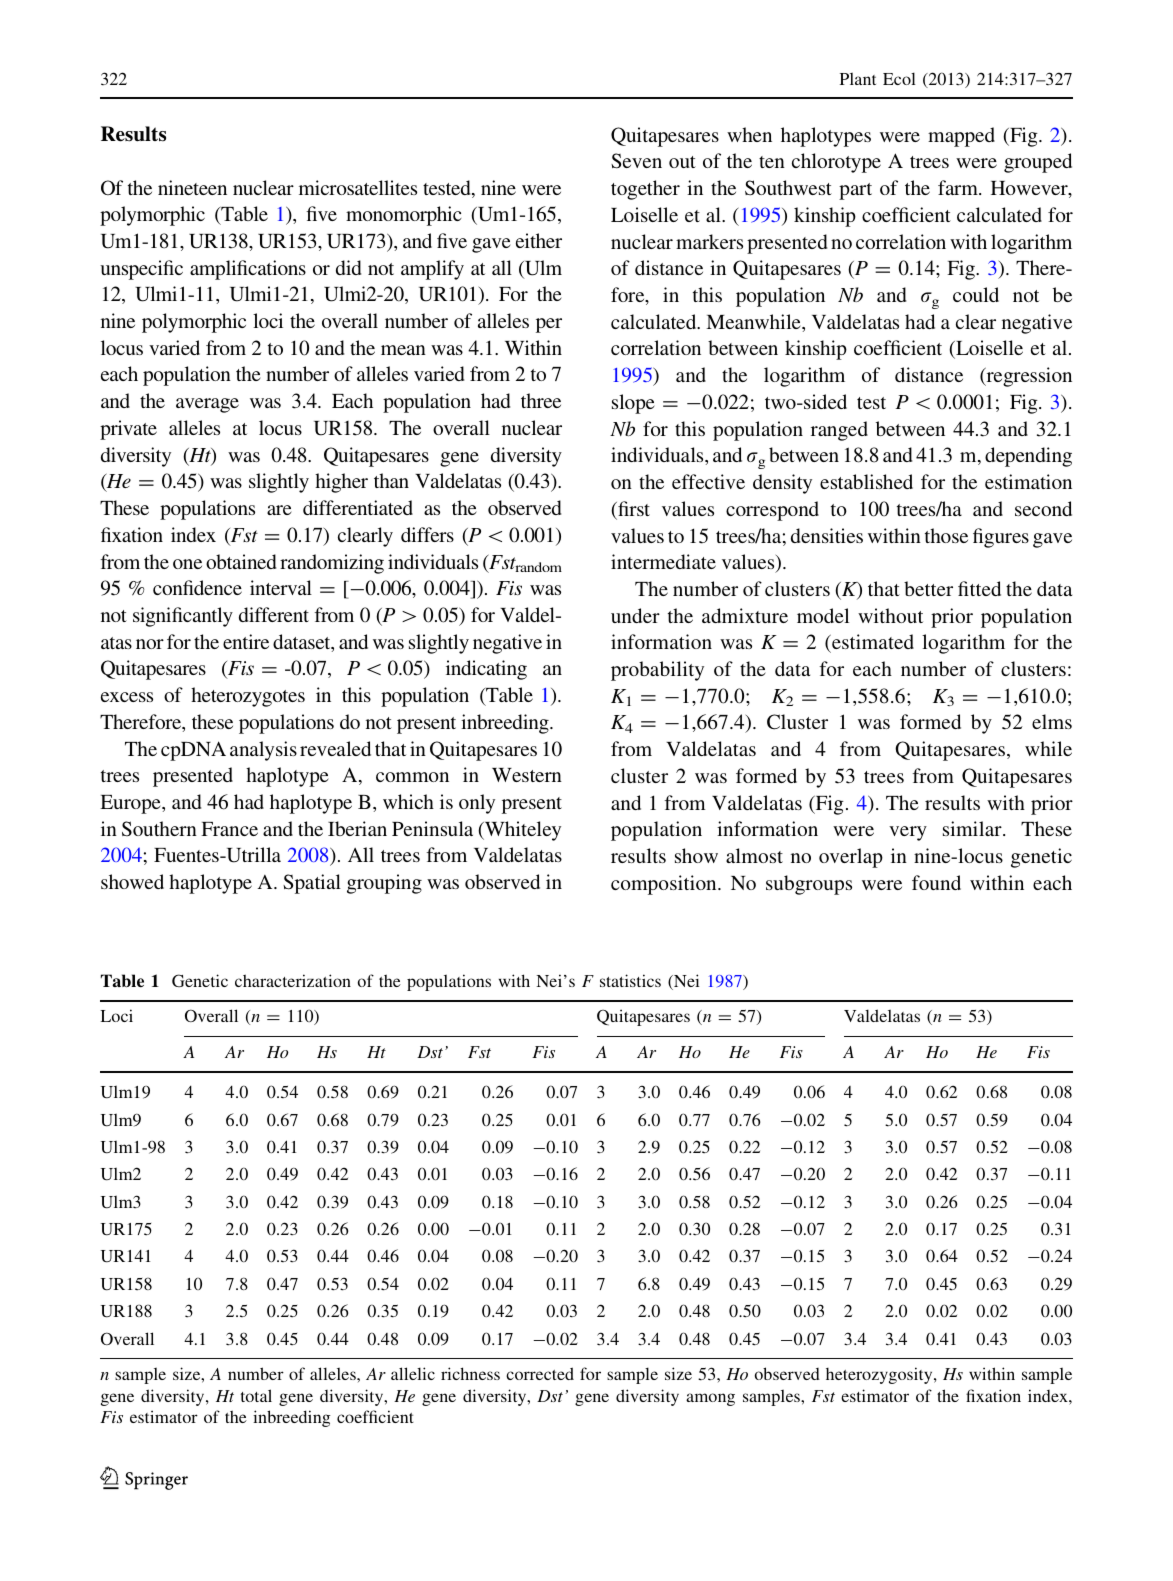 The width and height of the screenshot is (1173, 1581). Describe the element at coordinates (961, 137) in the screenshot. I see `mapped` at that location.
